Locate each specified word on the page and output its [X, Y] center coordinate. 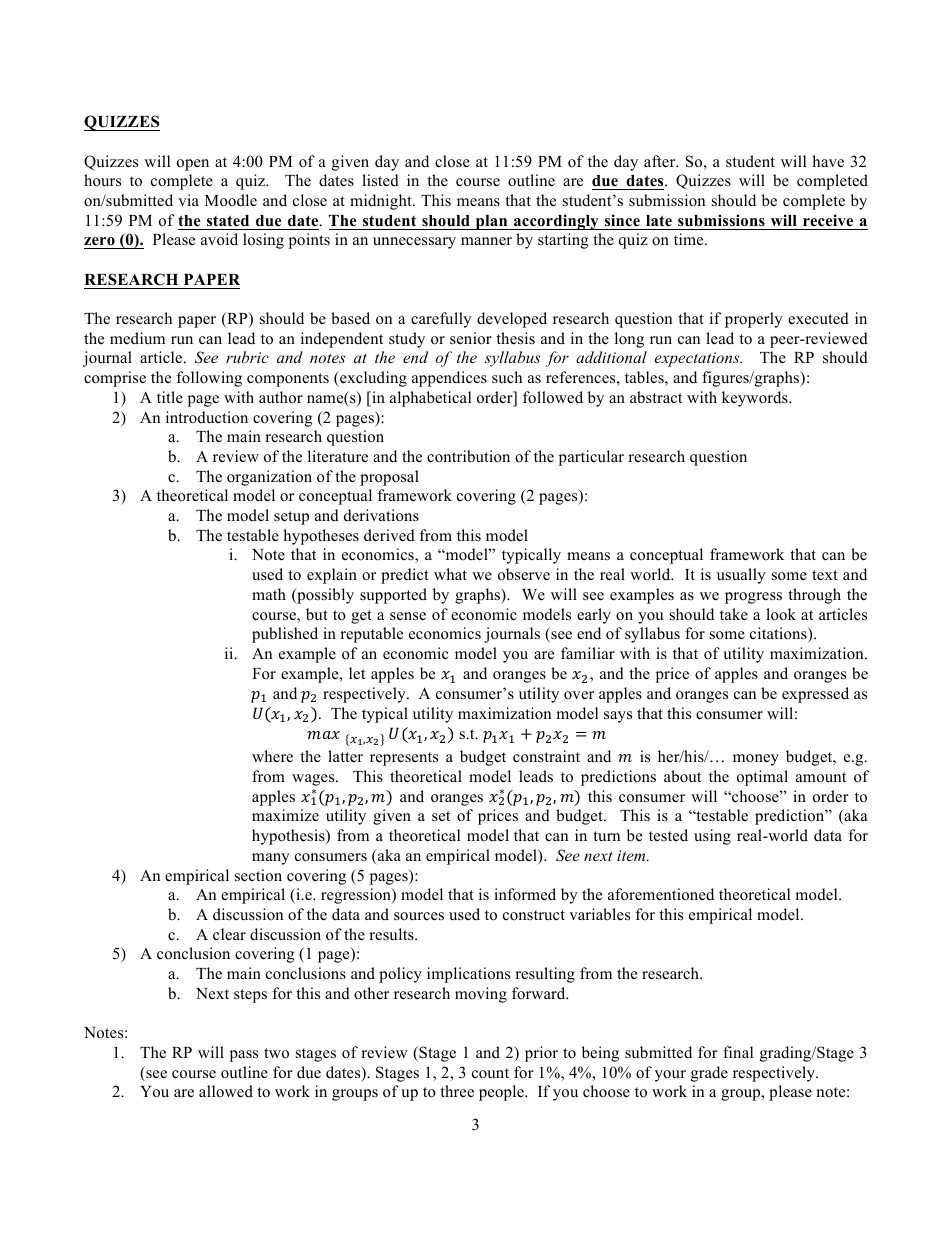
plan [492, 222]
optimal [762, 778]
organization [269, 478]
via [188, 200]
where [272, 756]
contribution [468, 456]
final [738, 1052]
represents [404, 759]
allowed [226, 1091]
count [490, 1073]
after [661, 161]
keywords [756, 399]
